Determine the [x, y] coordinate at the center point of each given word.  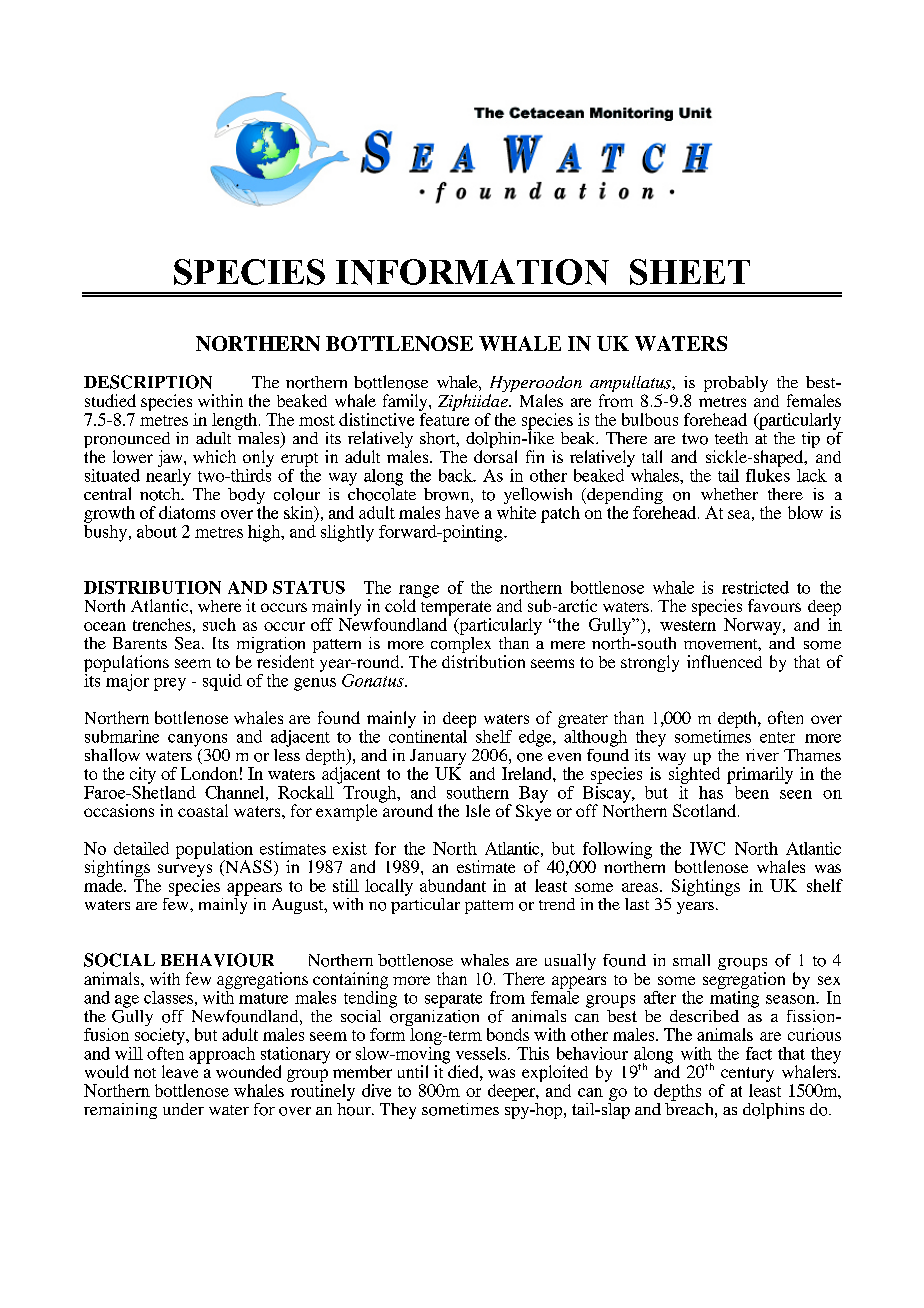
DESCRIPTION [148, 382]
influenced [724, 661]
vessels [481, 1053]
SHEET [690, 272]
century [747, 1076]
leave [181, 1070]
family [406, 404]
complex [461, 645]
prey [170, 684]
